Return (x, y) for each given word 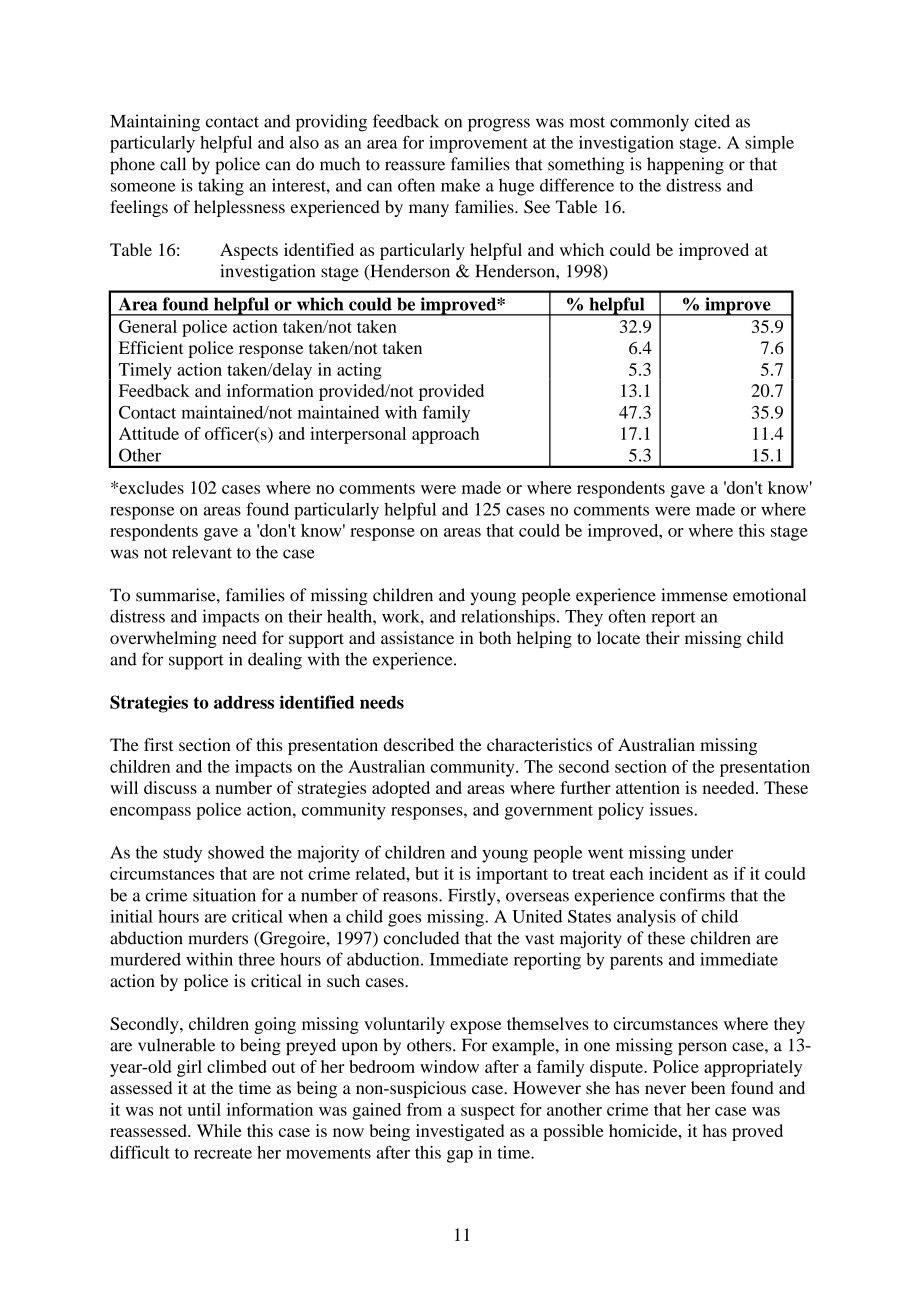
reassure (415, 166)
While (219, 1130)
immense (694, 595)
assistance (417, 637)
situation (224, 895)
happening (685, 165)
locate (618, 637)
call (173, 164)
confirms (692, 895)
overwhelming (163, 639)
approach (445, 435)
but (427, 873)
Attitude (149, 433)
